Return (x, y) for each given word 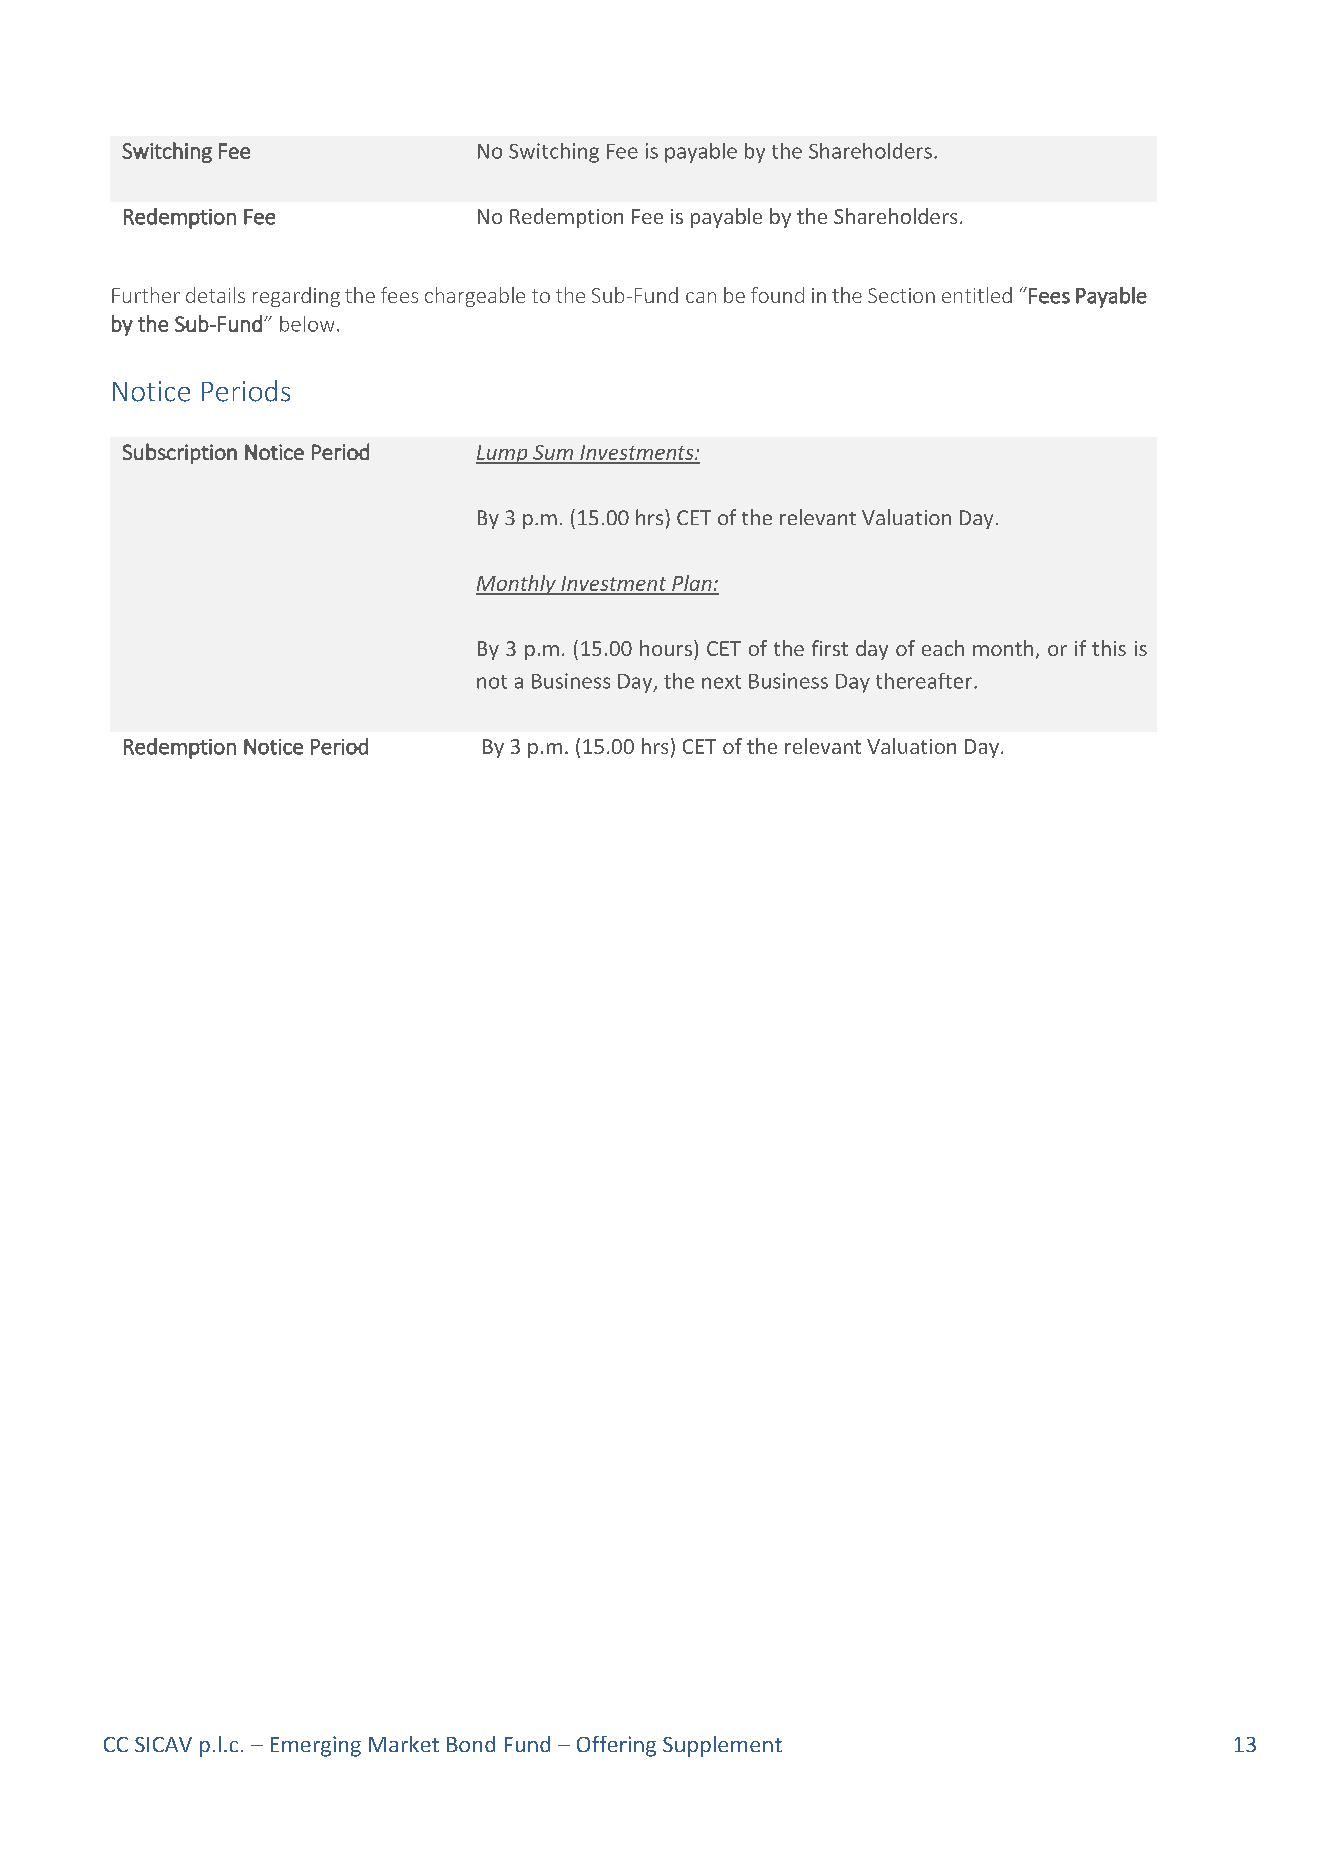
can (701, 297)
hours (666, 648)
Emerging (316, 1746)
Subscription (180, 453)
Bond (471, 1744)
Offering (616, 1746)
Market (404, 1744)
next (721, 682)
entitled (977, 295)
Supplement (722, 1746)
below (307, 324)
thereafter (924, 681)
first (830, 648)
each (943, 648)
